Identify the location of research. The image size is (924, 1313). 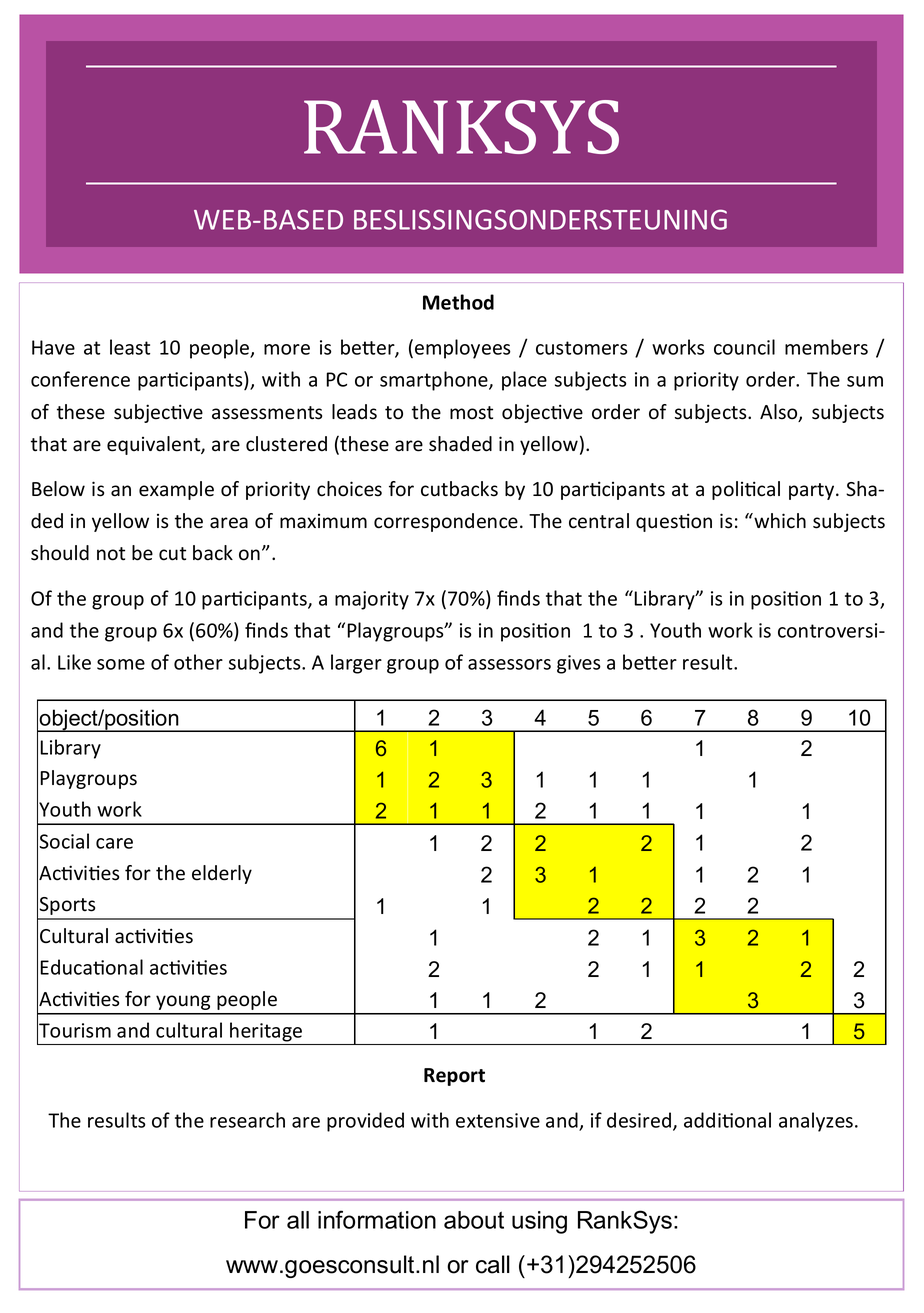
(247, 1120).
